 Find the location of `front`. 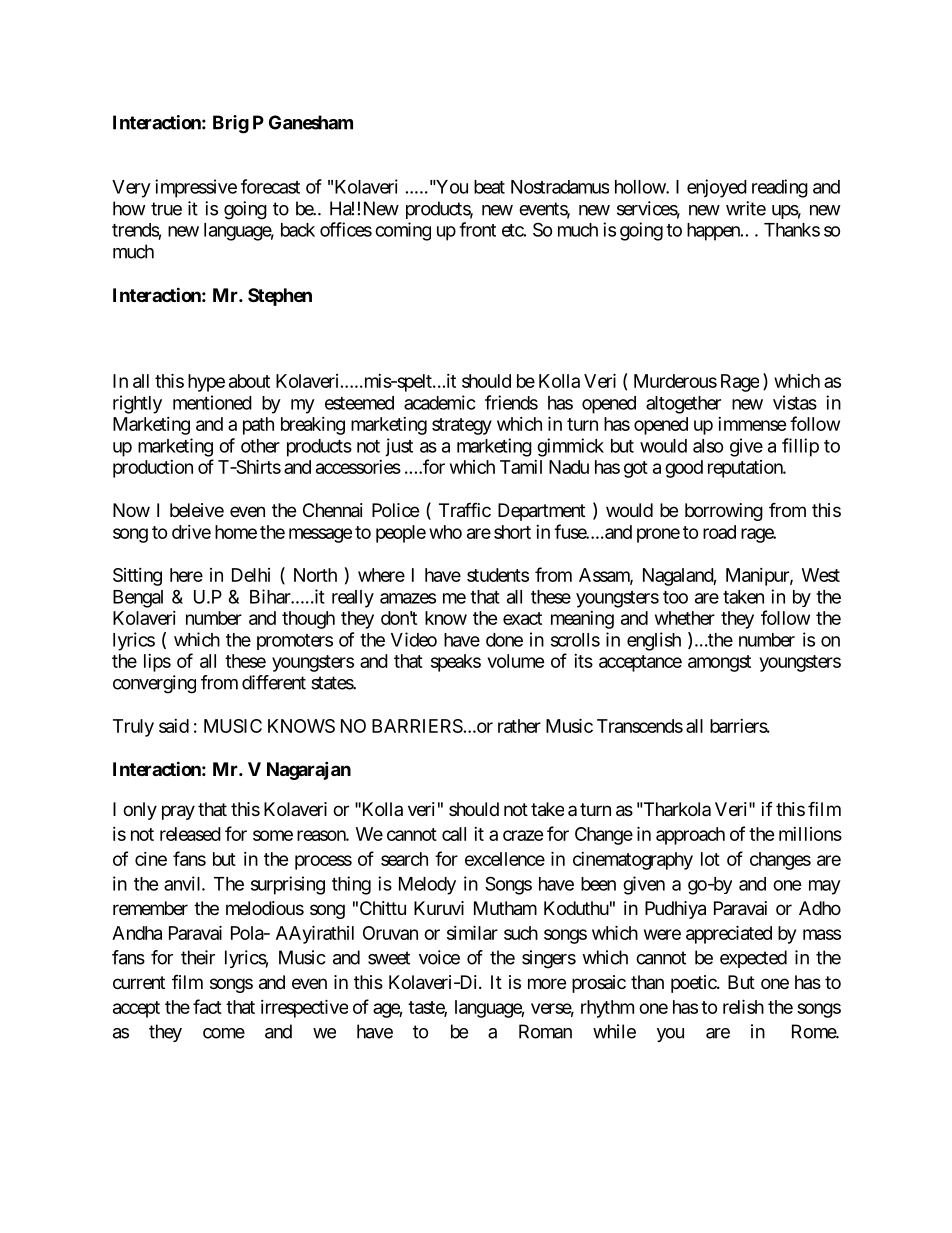

front is located at coordinates (477, 229).
